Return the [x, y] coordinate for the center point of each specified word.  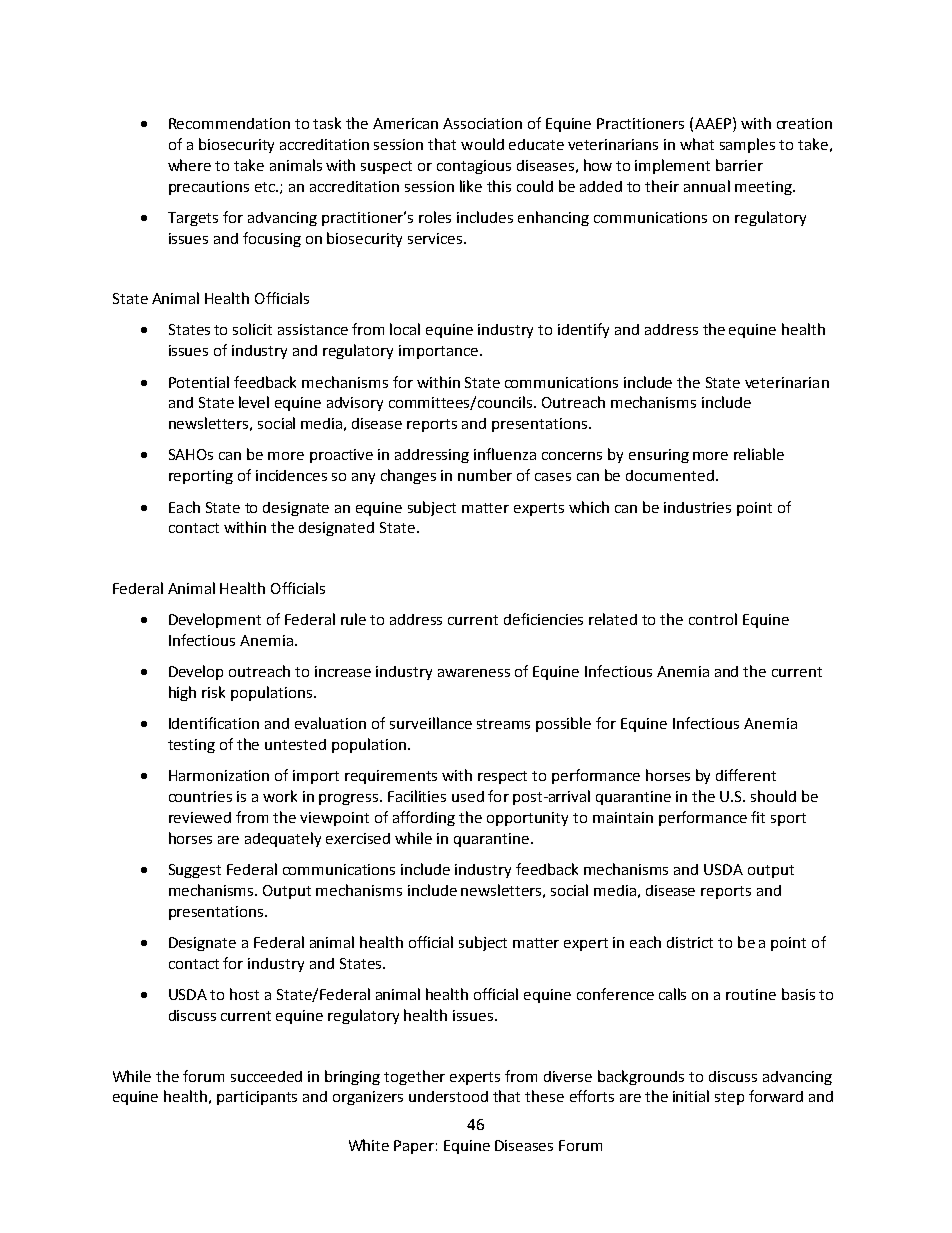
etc [266, 187]
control [713, 619]
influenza [505, 454]
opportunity [527, 819]
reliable [759, 454]
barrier [739, 165]
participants [257, 1098]
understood [448, 1096]
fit [758, 817]
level [254, 402]
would [482, 144]
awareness [474, 673]
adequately [283, 839]
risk [213, 692]
